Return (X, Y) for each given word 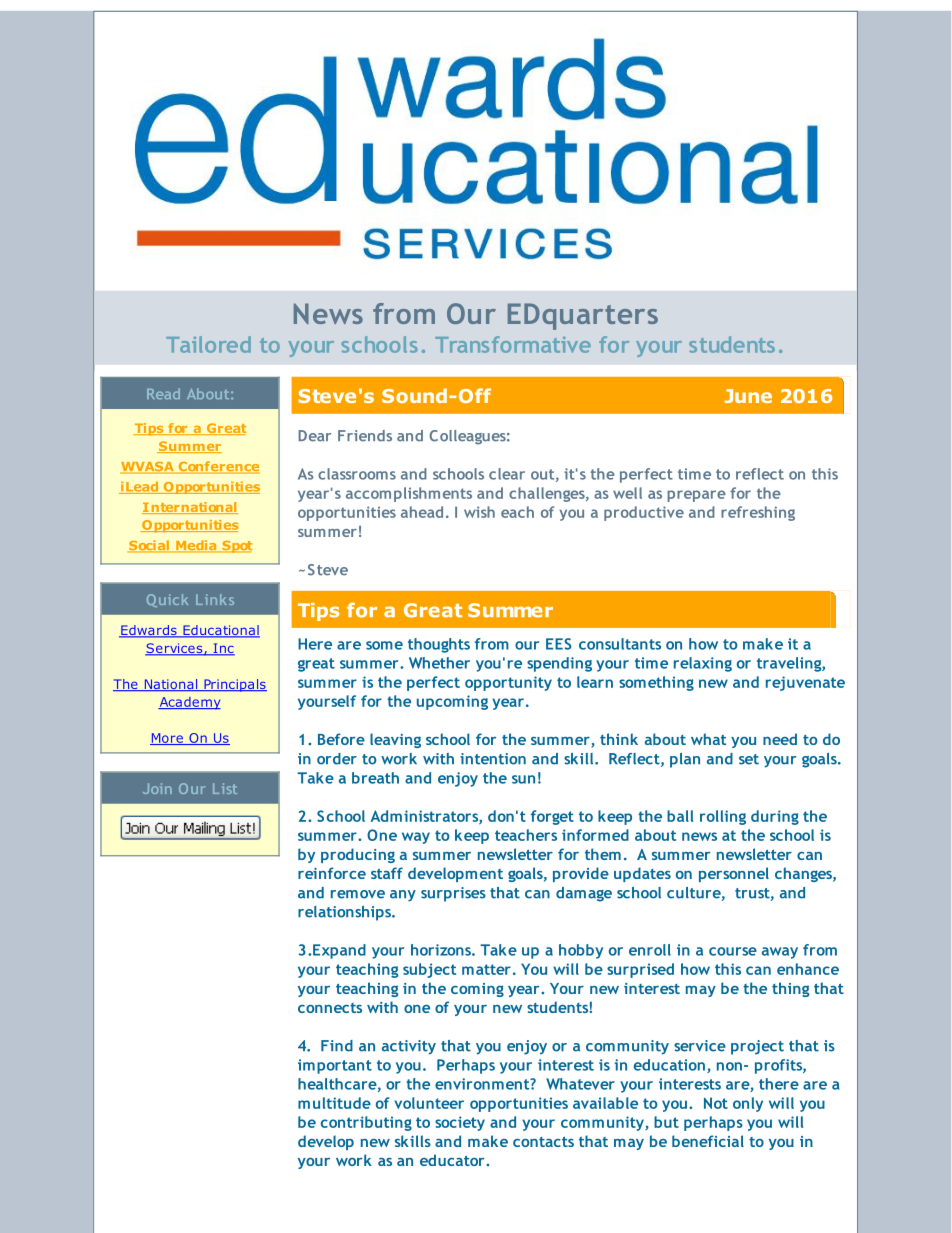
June (748, 396)
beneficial (708, 1141)
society (460, 1123)
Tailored (208, 344)
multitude (334, 1103)
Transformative (513, 344)
